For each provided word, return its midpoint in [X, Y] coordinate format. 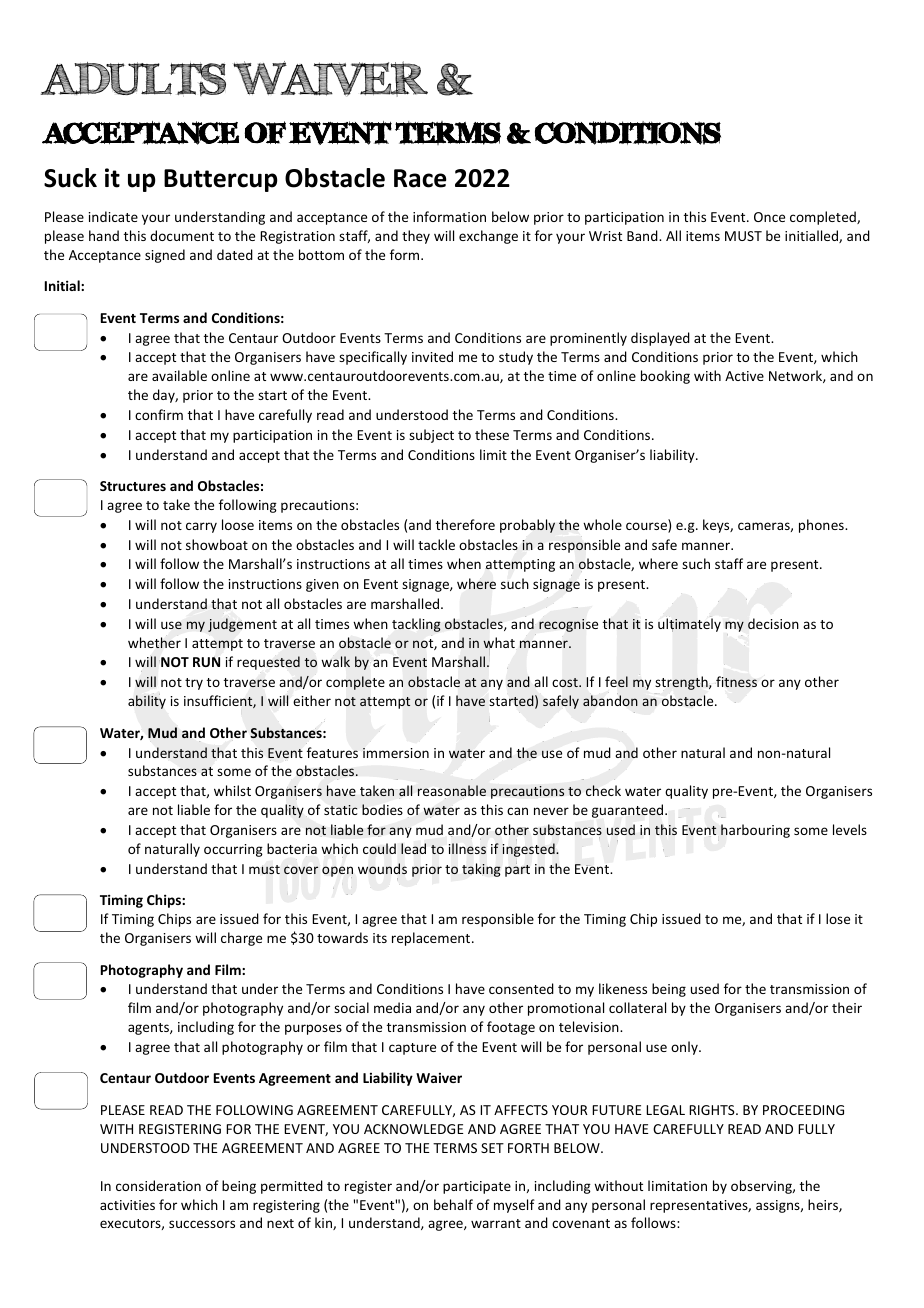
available [179, 375]
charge [241, 939]
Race [420, 178]
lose [838, 918]
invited [432, 356]
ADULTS [133, 79]
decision [773, 623]
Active [744, 376]
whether [154, 642]
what [499, 644]
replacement [432, 939]
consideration [158, 1185]
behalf [453, 1204]
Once [769, 217]
